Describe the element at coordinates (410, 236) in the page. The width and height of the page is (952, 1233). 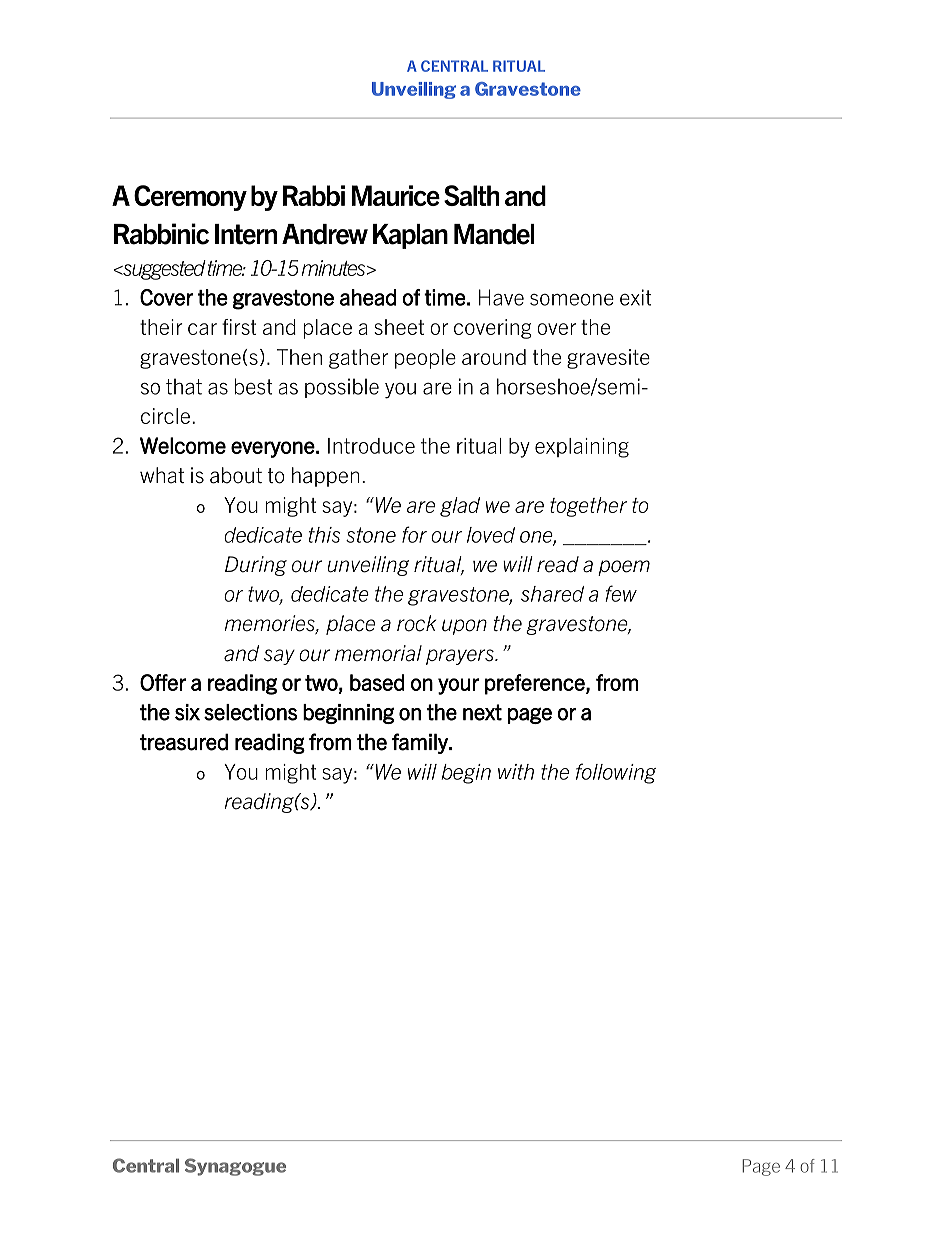
I see `Kaplan` at that location.
